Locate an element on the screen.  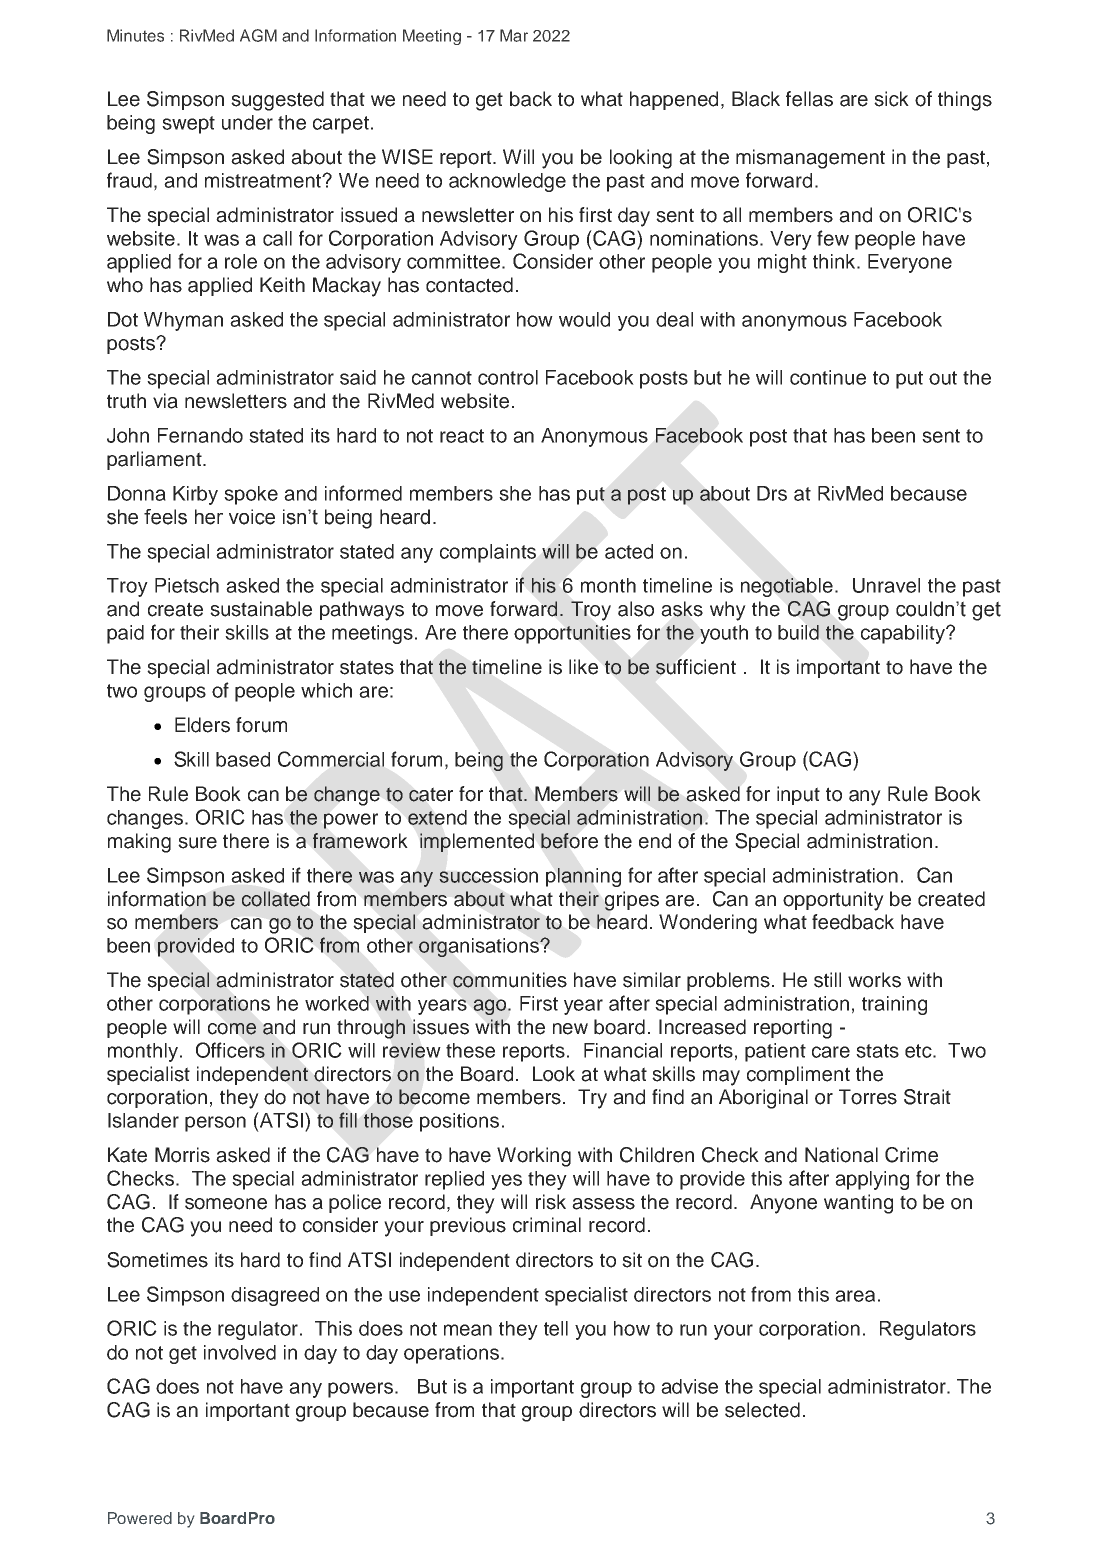
Mar is located at coordinates (514, 35).
